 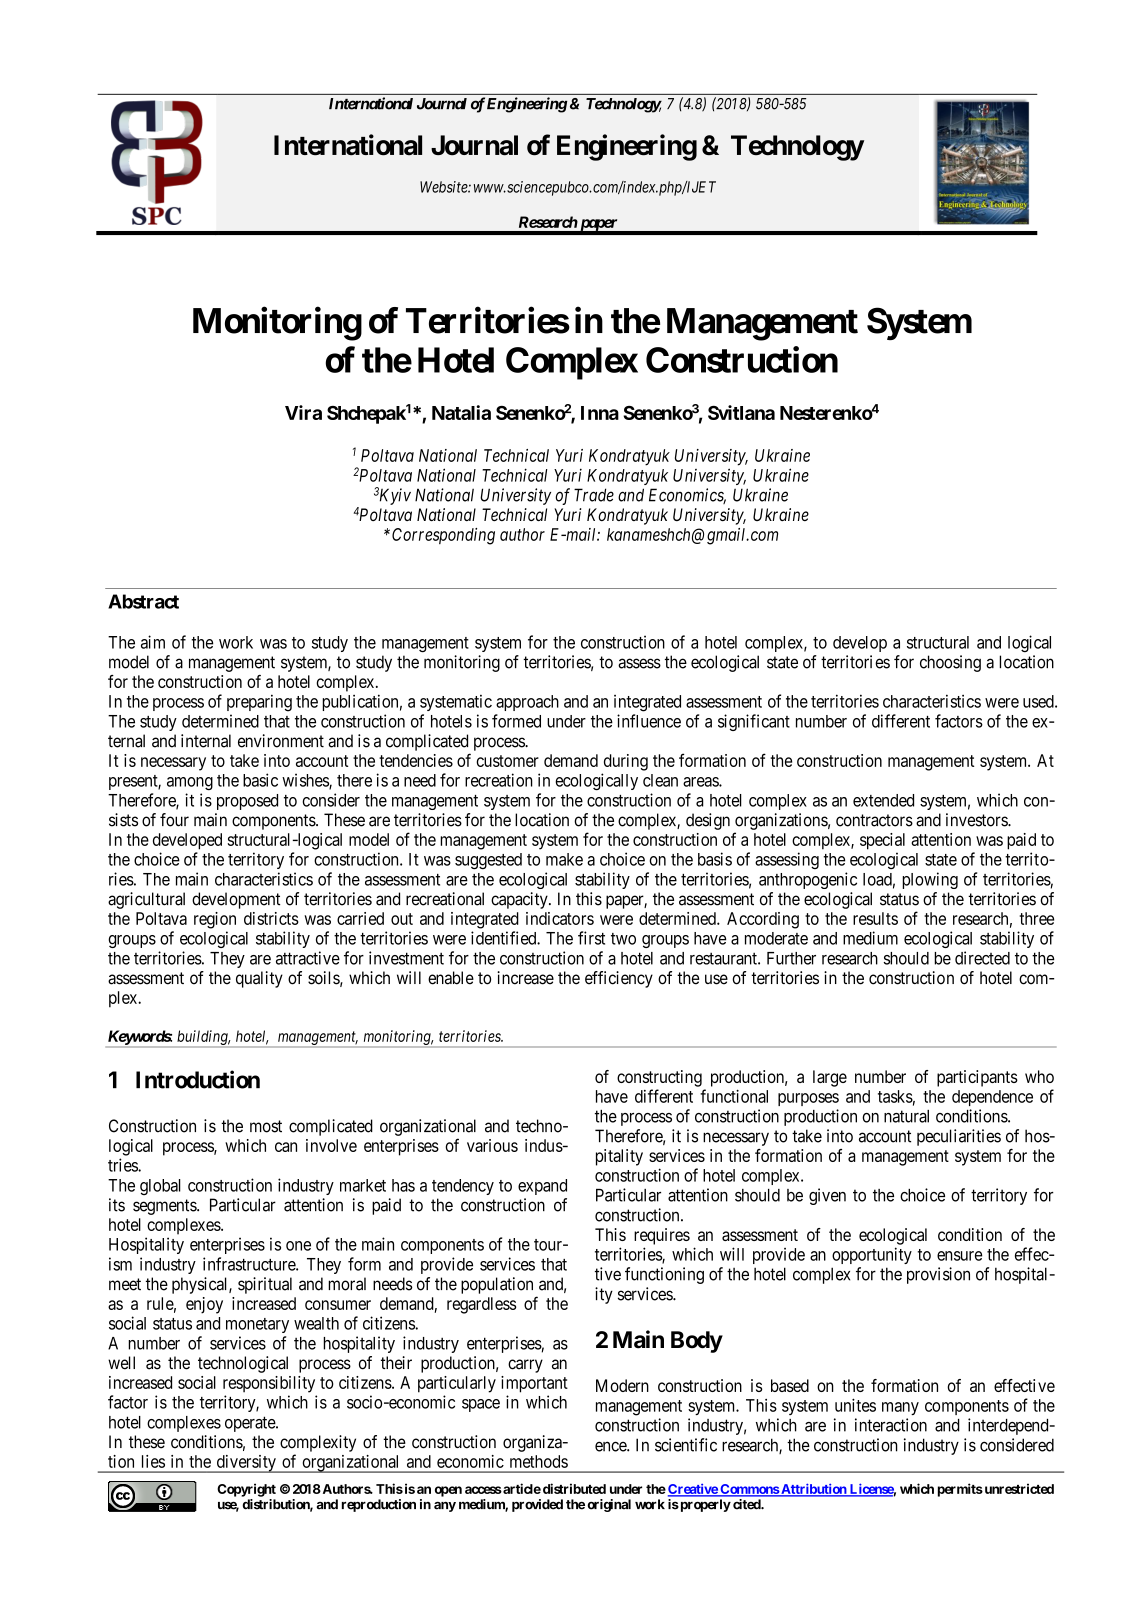 I want to click on segments, so click(x=165, y=1207).
